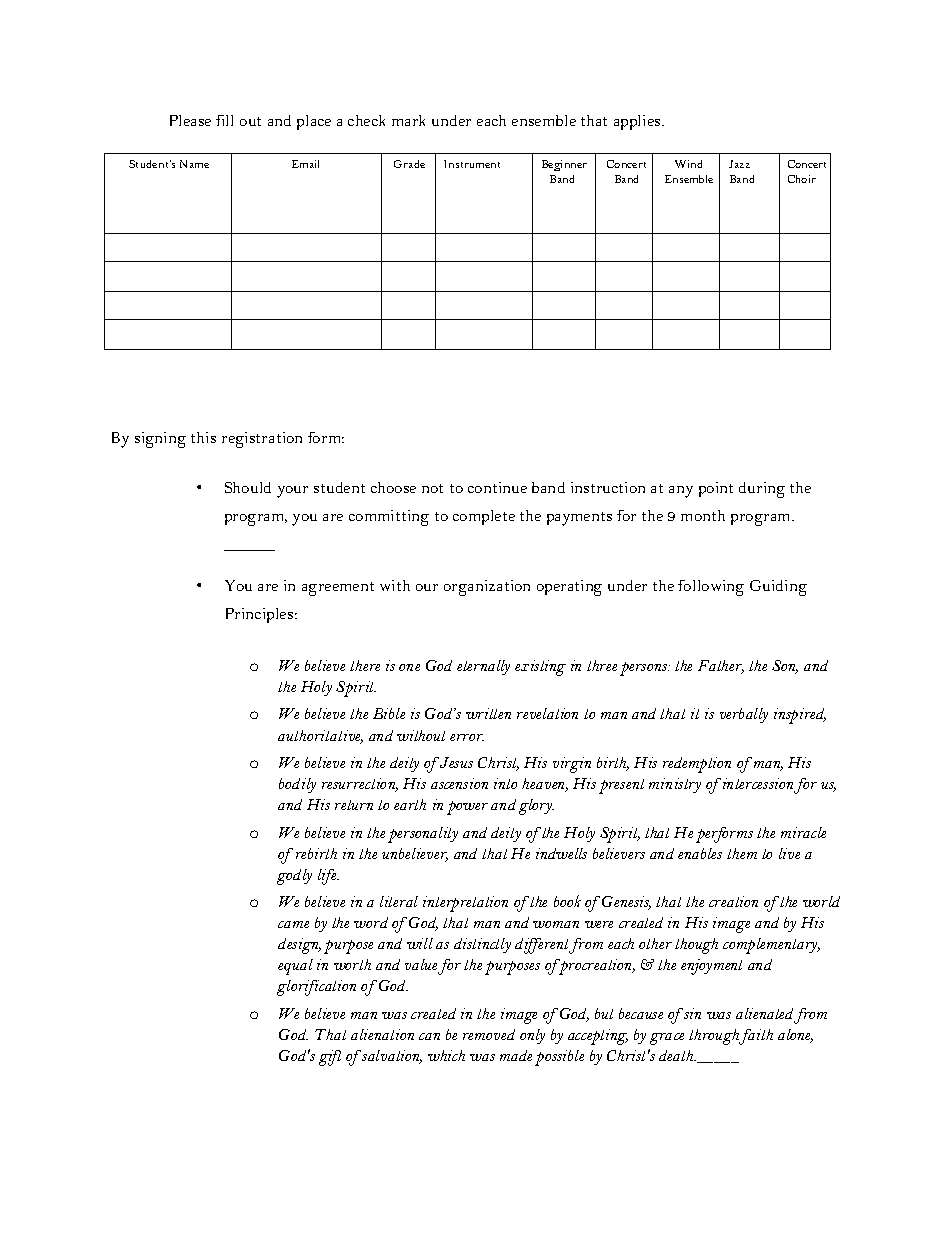 The height and width of the screenshot is (1233, 952). I want to click on during, so click(762, 490).
